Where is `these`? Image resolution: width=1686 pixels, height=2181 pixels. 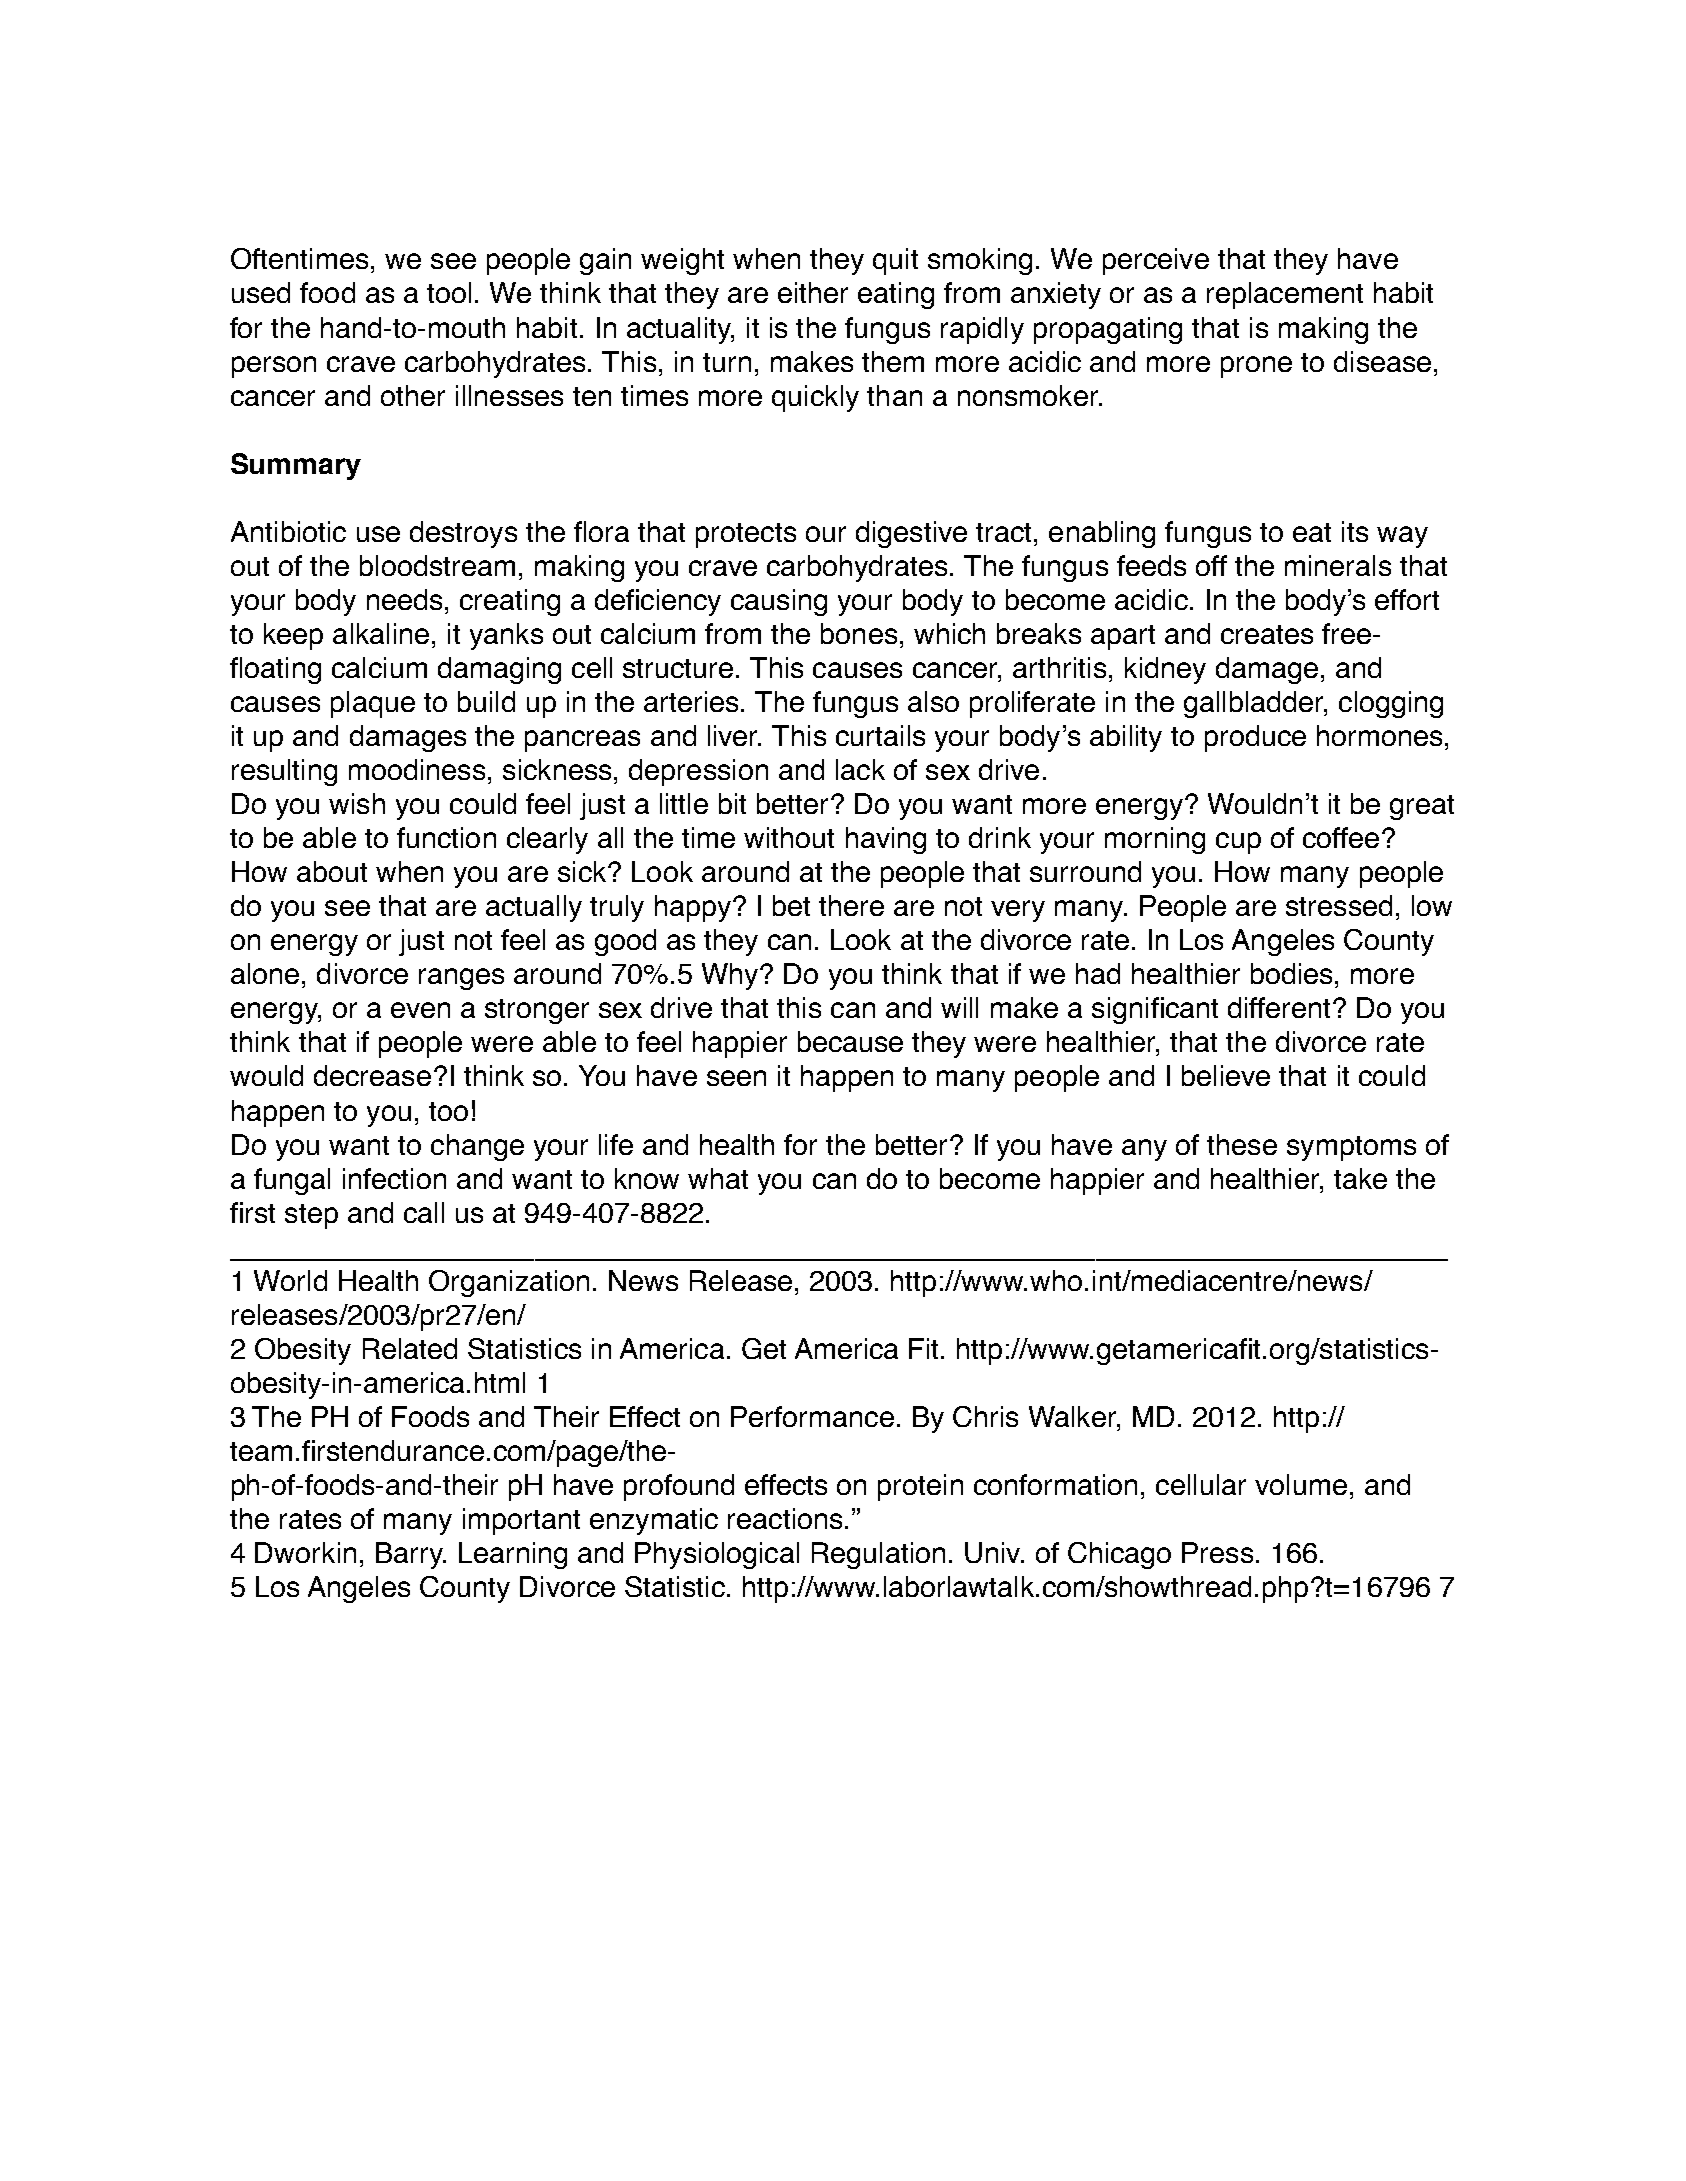
these is located at coordinates (1242, 1144).
